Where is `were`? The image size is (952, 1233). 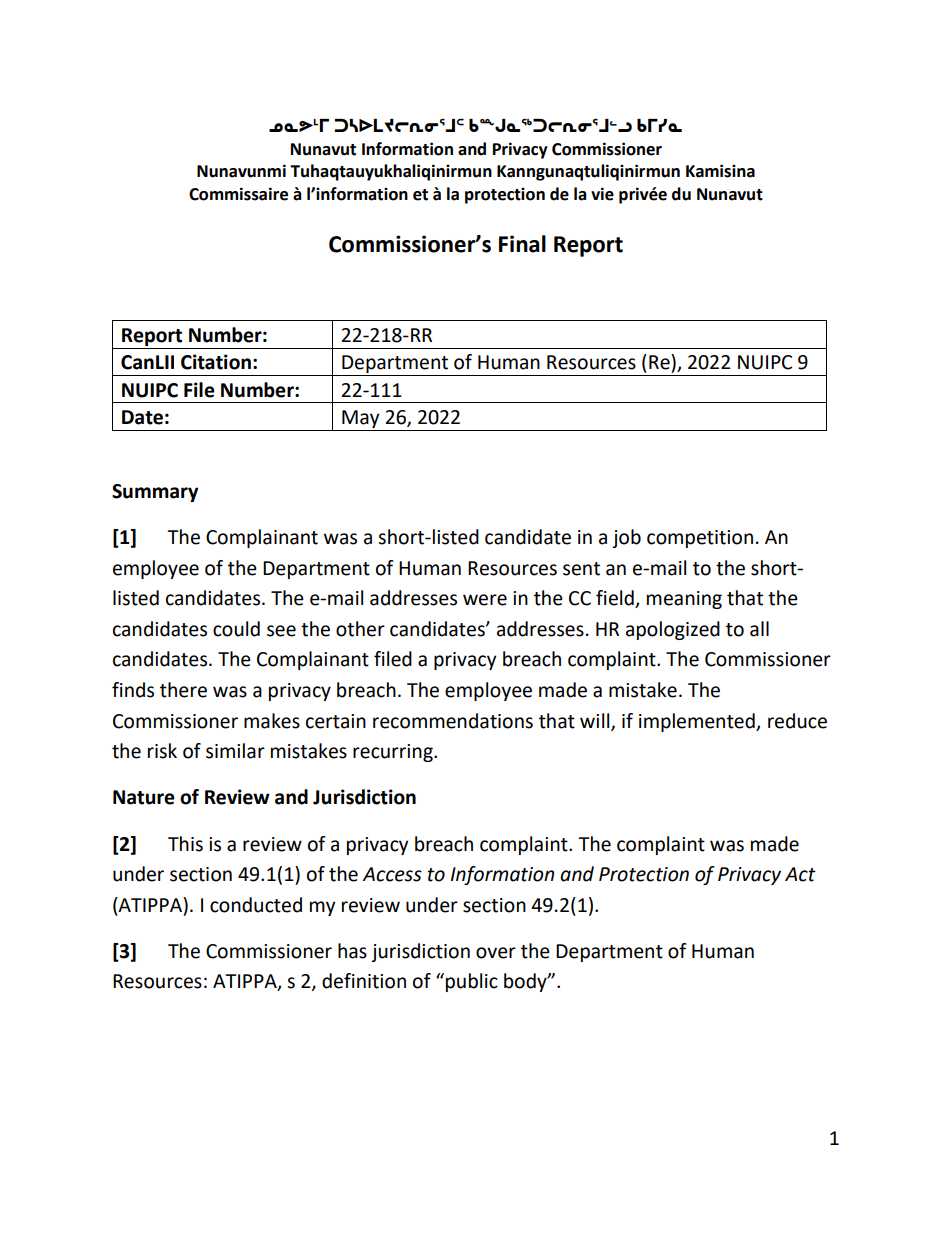 were is located at coordinates (485, 600).
